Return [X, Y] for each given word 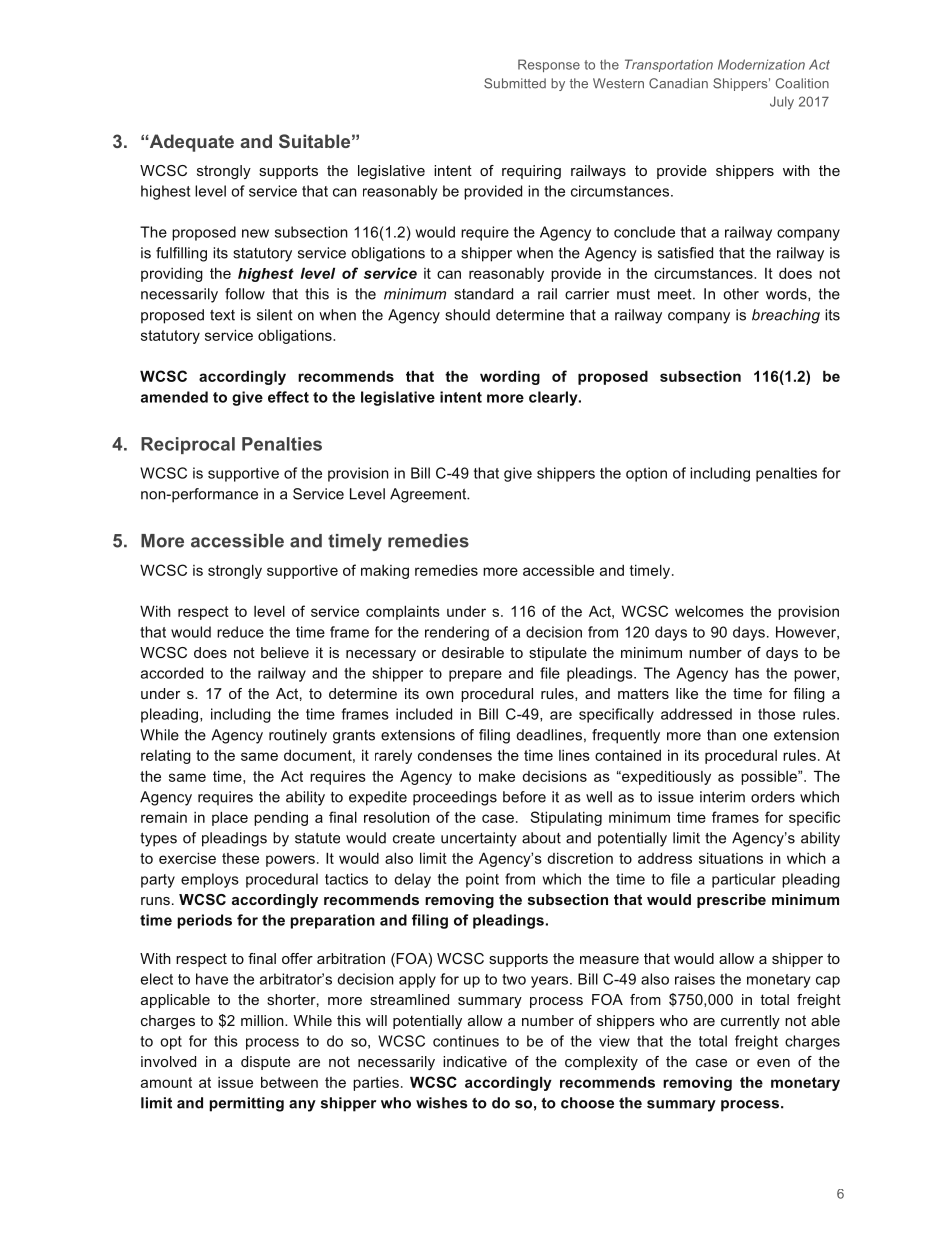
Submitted [515, 83]
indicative [475, 1061]
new [255, 233]
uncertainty [479, 839]
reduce [240, 632]
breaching [786, 316]
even [773, 1063]
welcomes [709, 611]
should [467, 315]
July [782, 103]
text [222, 315]
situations [731, 858]
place [230, 818]
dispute [265, 1063]
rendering [457, 633]
